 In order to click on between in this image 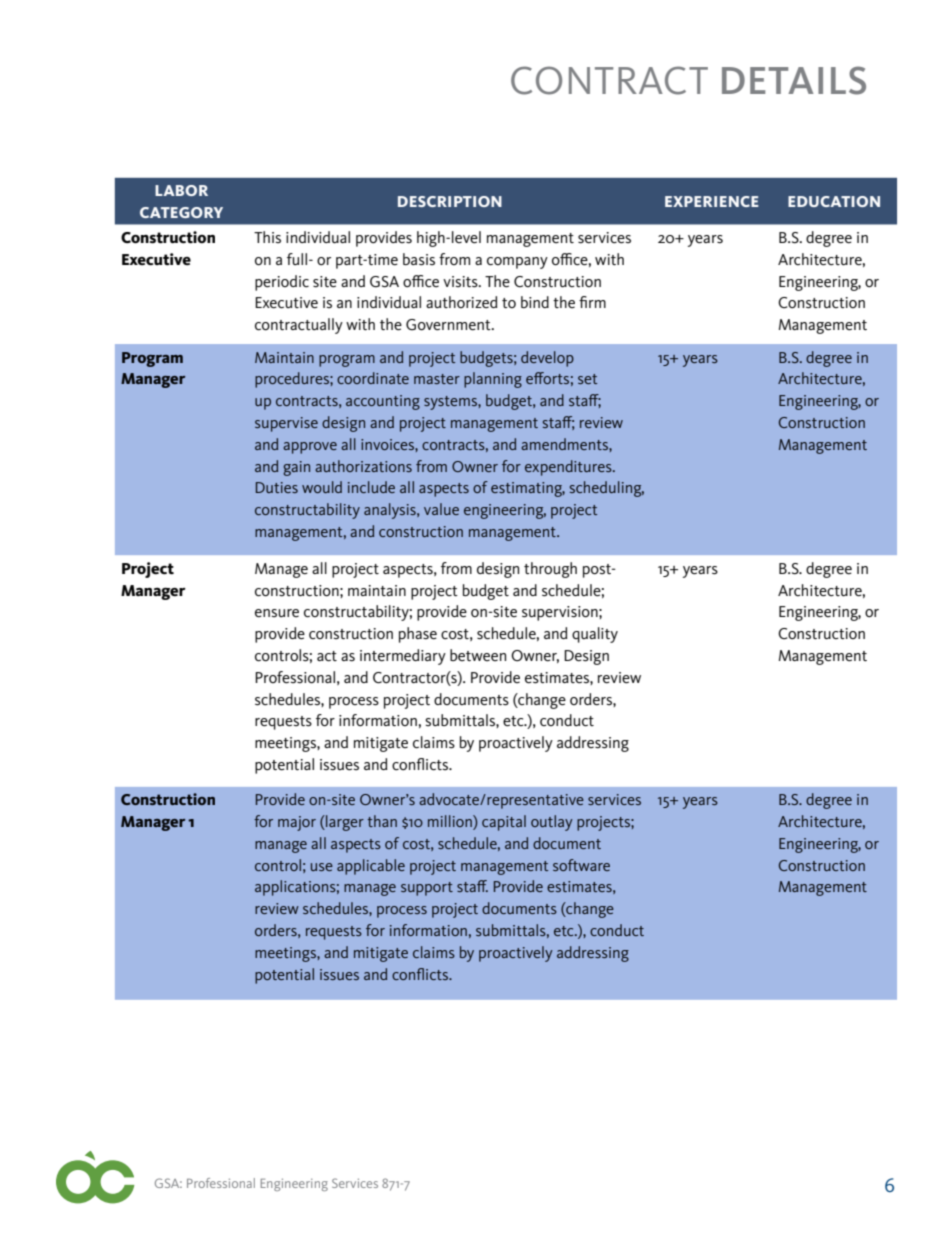, I will do `click(478, 655)`.
